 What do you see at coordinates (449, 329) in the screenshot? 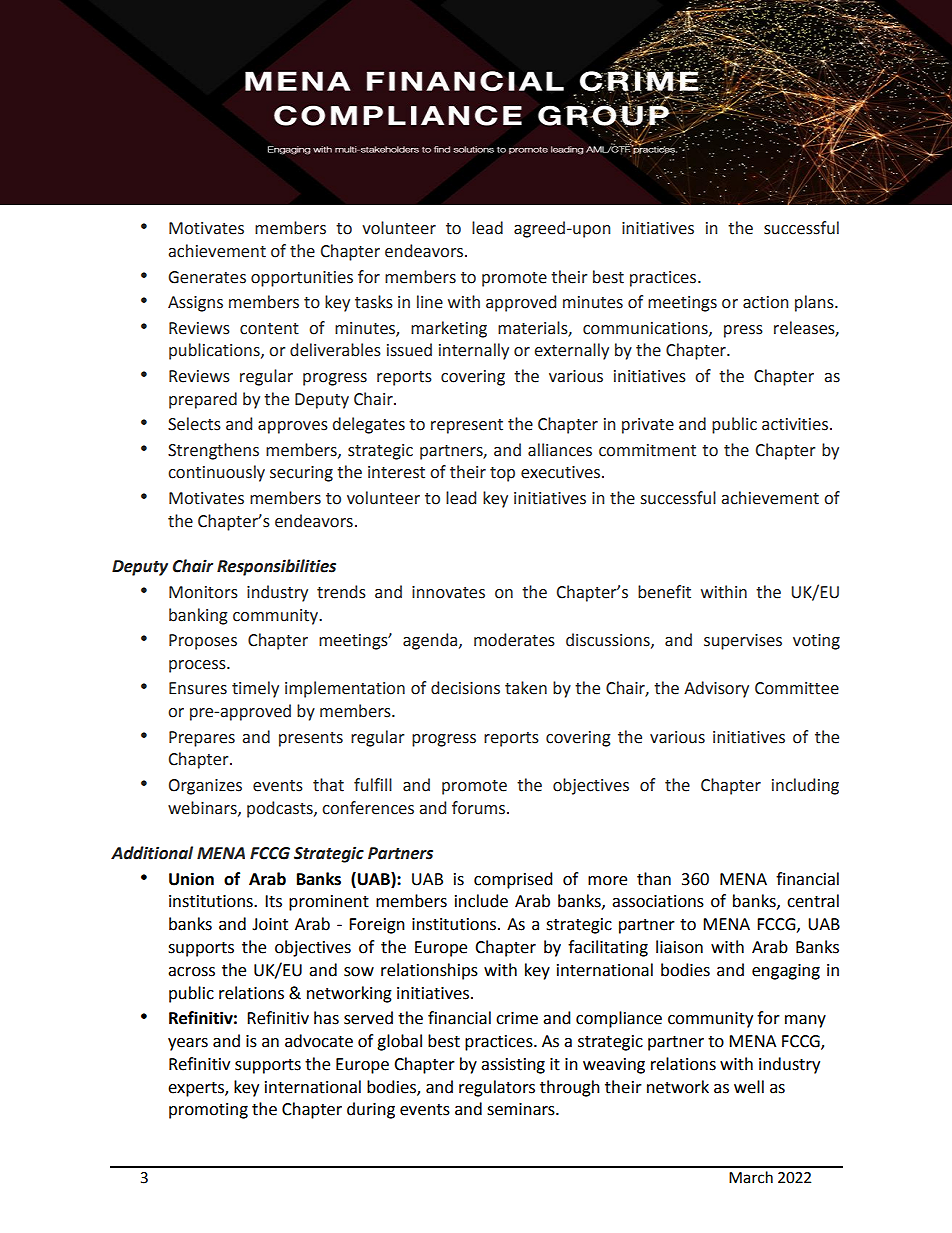
I see `marketing` at bounding box center [449, 329].
